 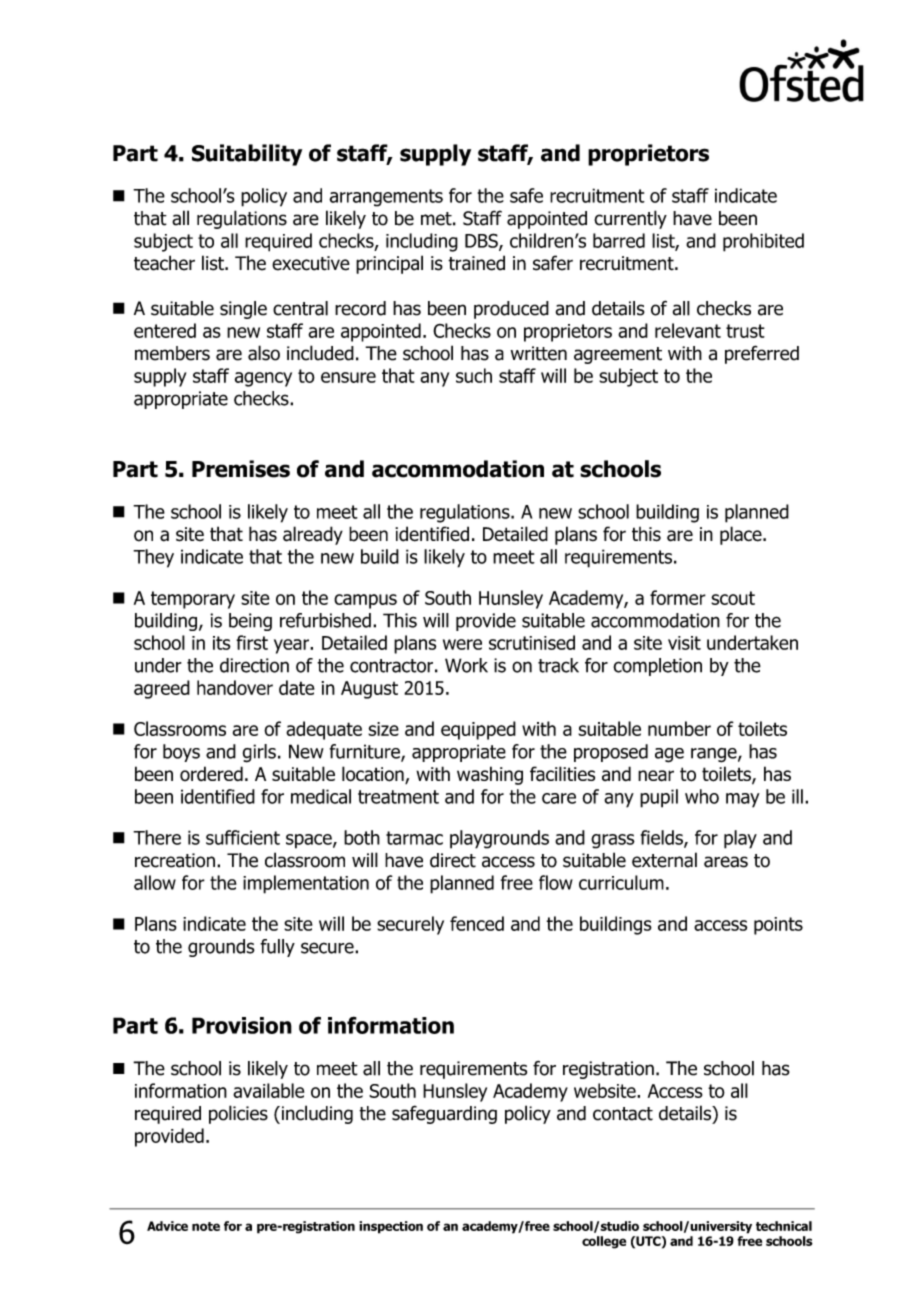 What do you see at coordinates (247, 155) in the screenshot?
I see `Suitability` at bounding box center [247, 155].
